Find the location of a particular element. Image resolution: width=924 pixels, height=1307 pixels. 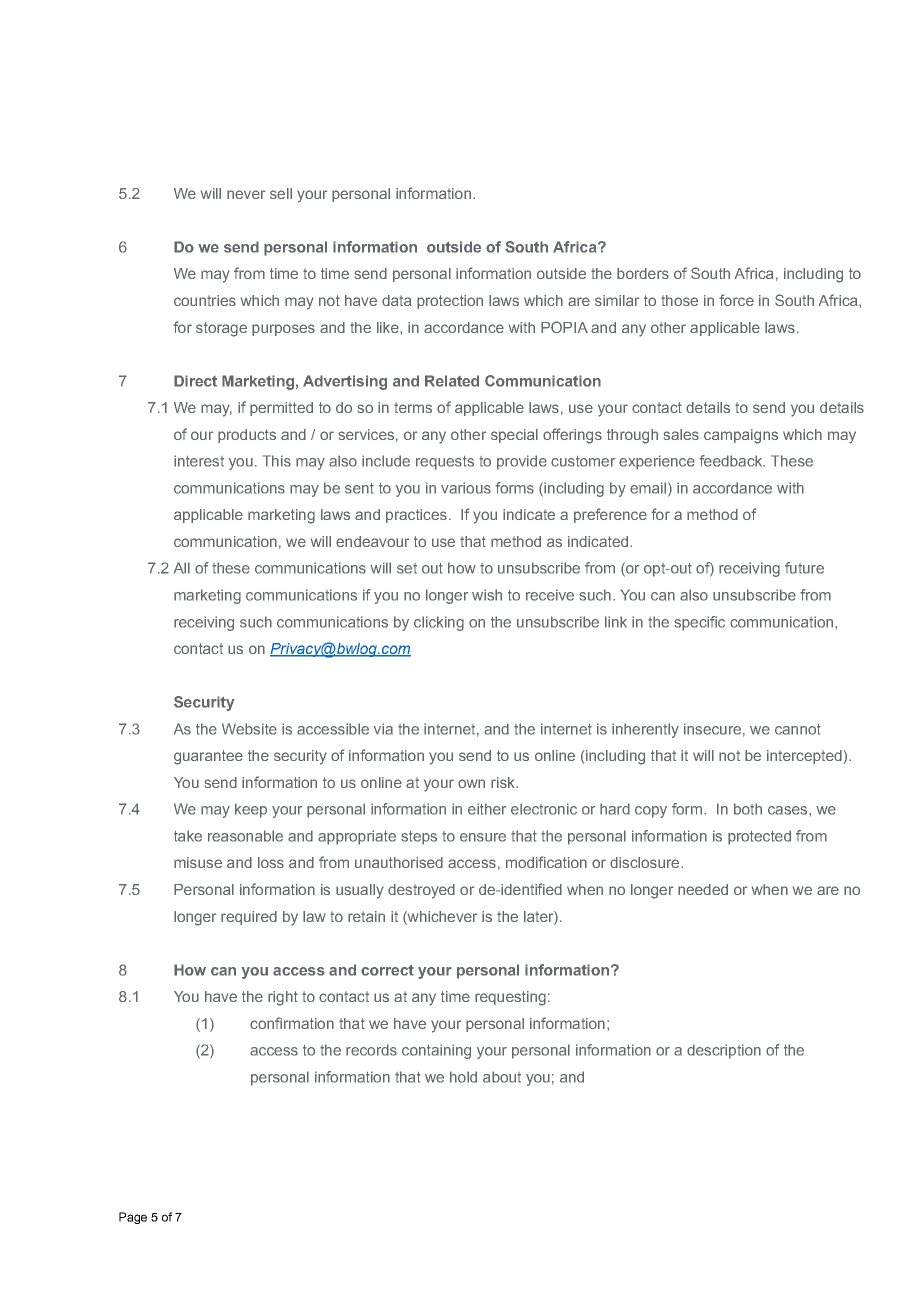

requesting is located at coordinates (510, 998).
